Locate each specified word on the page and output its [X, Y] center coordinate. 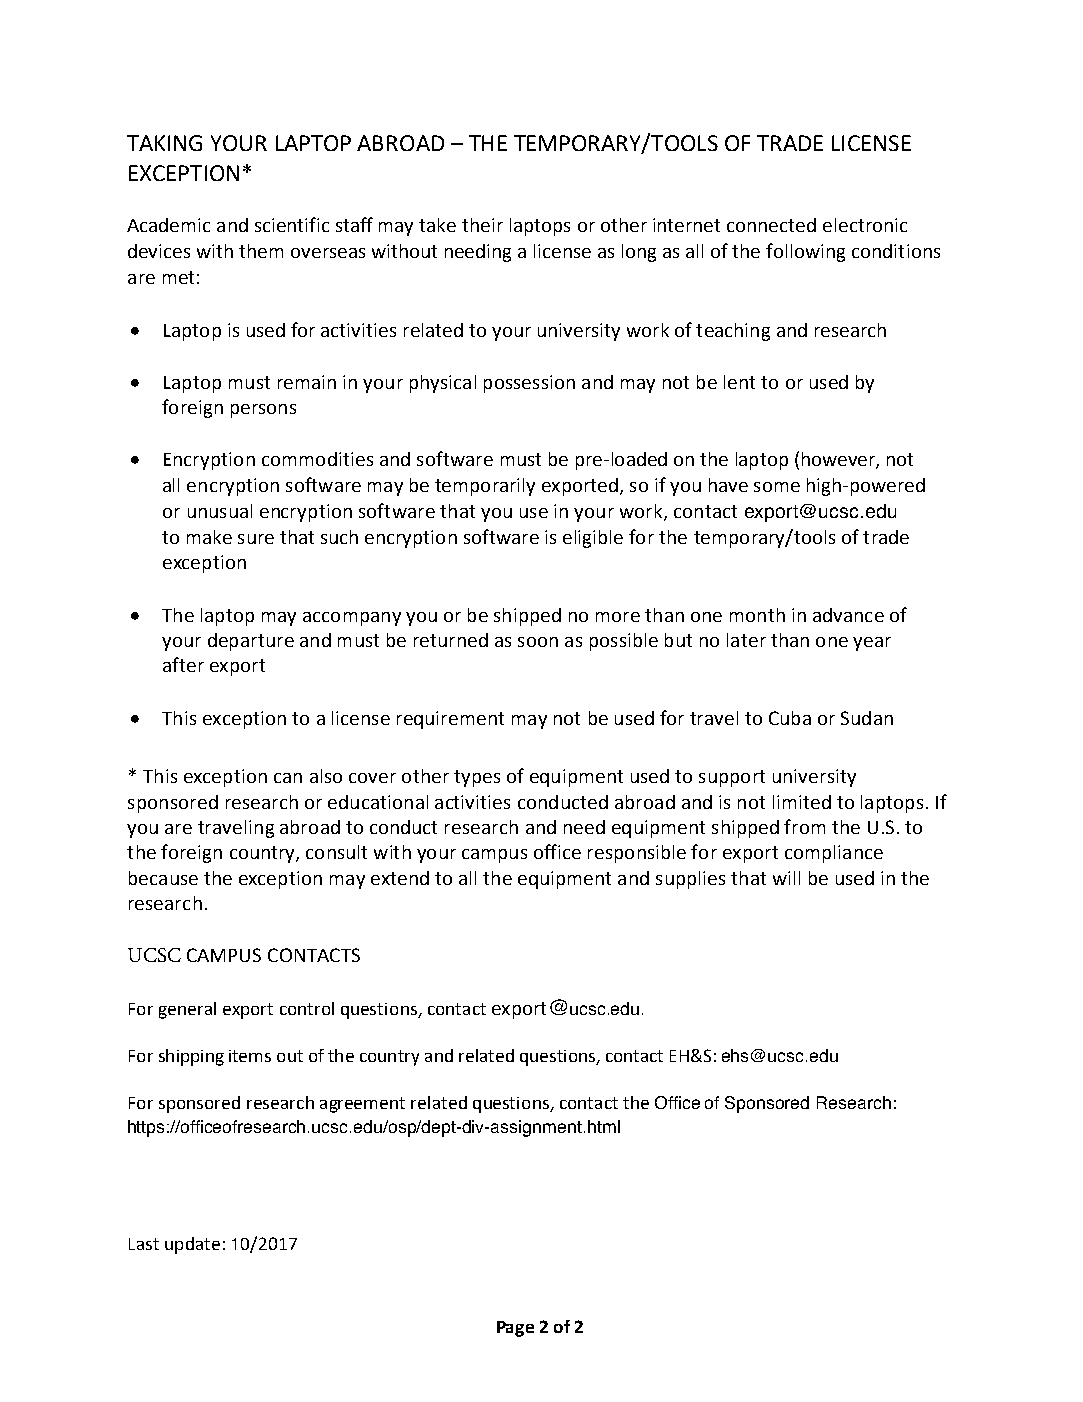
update [192, 1245]
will [786, 878]
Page [515, 1329]
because [163, 878]
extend [400, 878]
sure [256, 539]
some [777, 487]
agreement [362, 1105]
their [482, 225]
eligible [593, 539]
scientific [292, 224]
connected [771, 225]
